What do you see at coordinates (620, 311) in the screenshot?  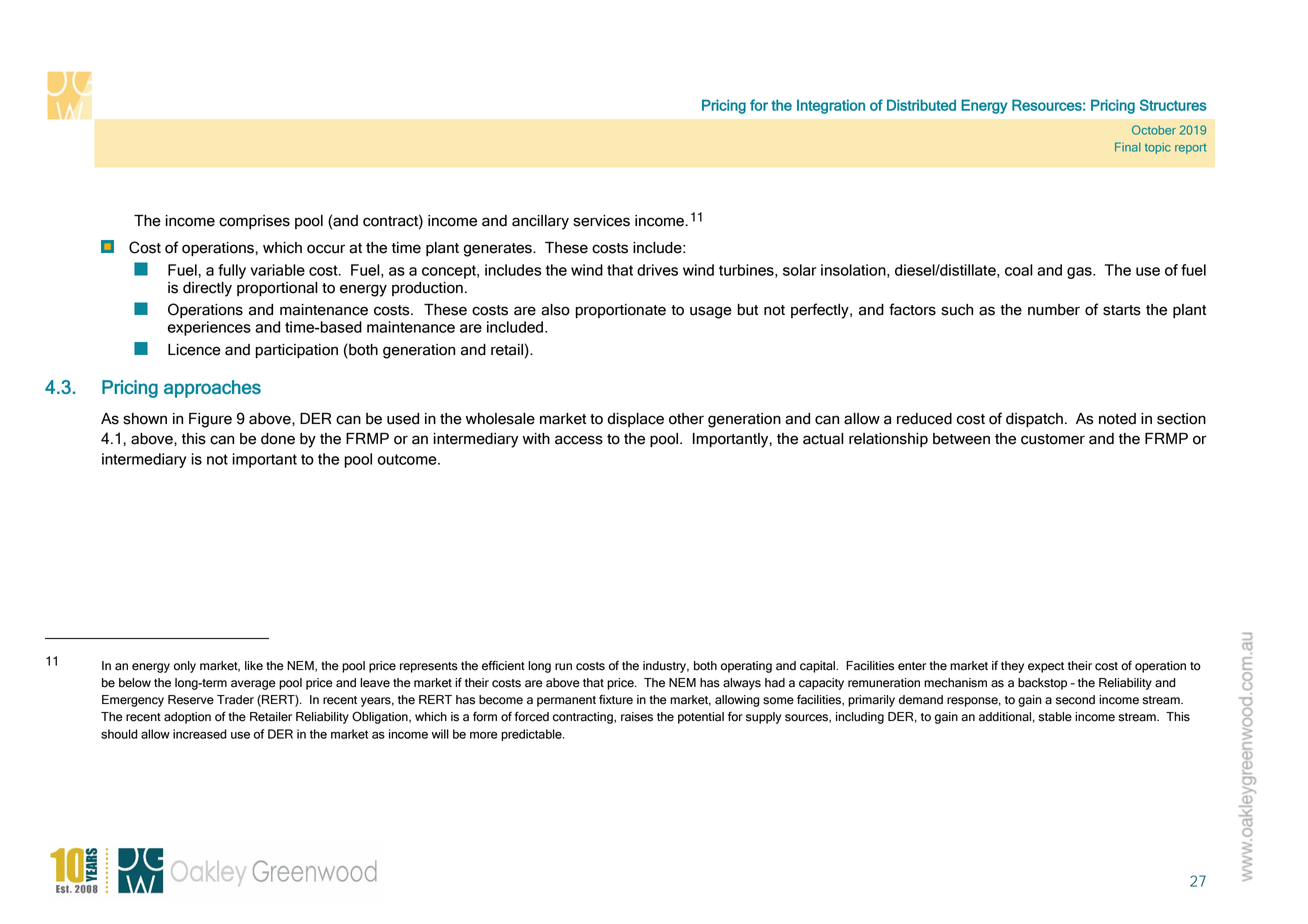 I see `proportionate` at bounding box center [620, 311].
